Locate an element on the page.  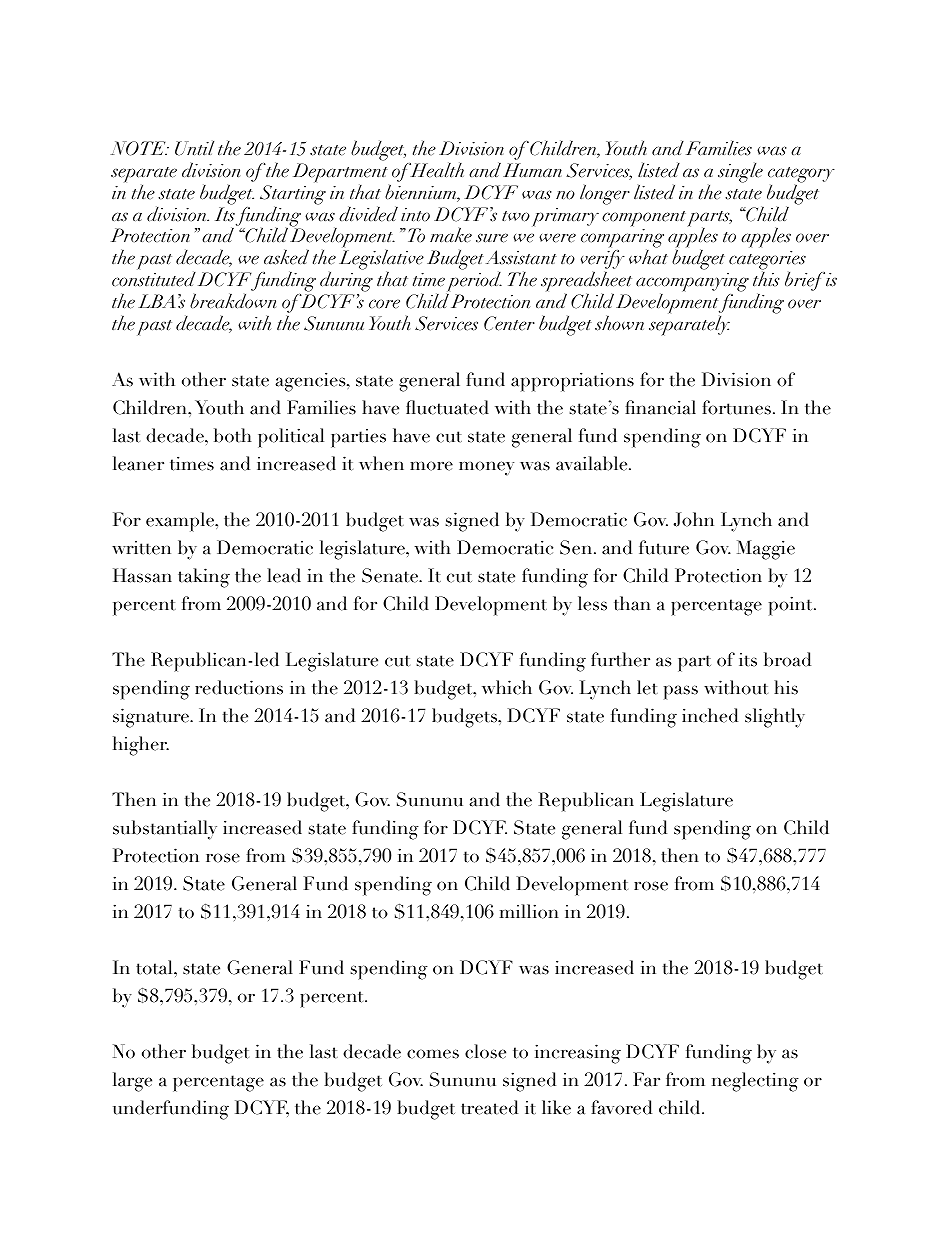
Until is located at coordinates (194, 148).
